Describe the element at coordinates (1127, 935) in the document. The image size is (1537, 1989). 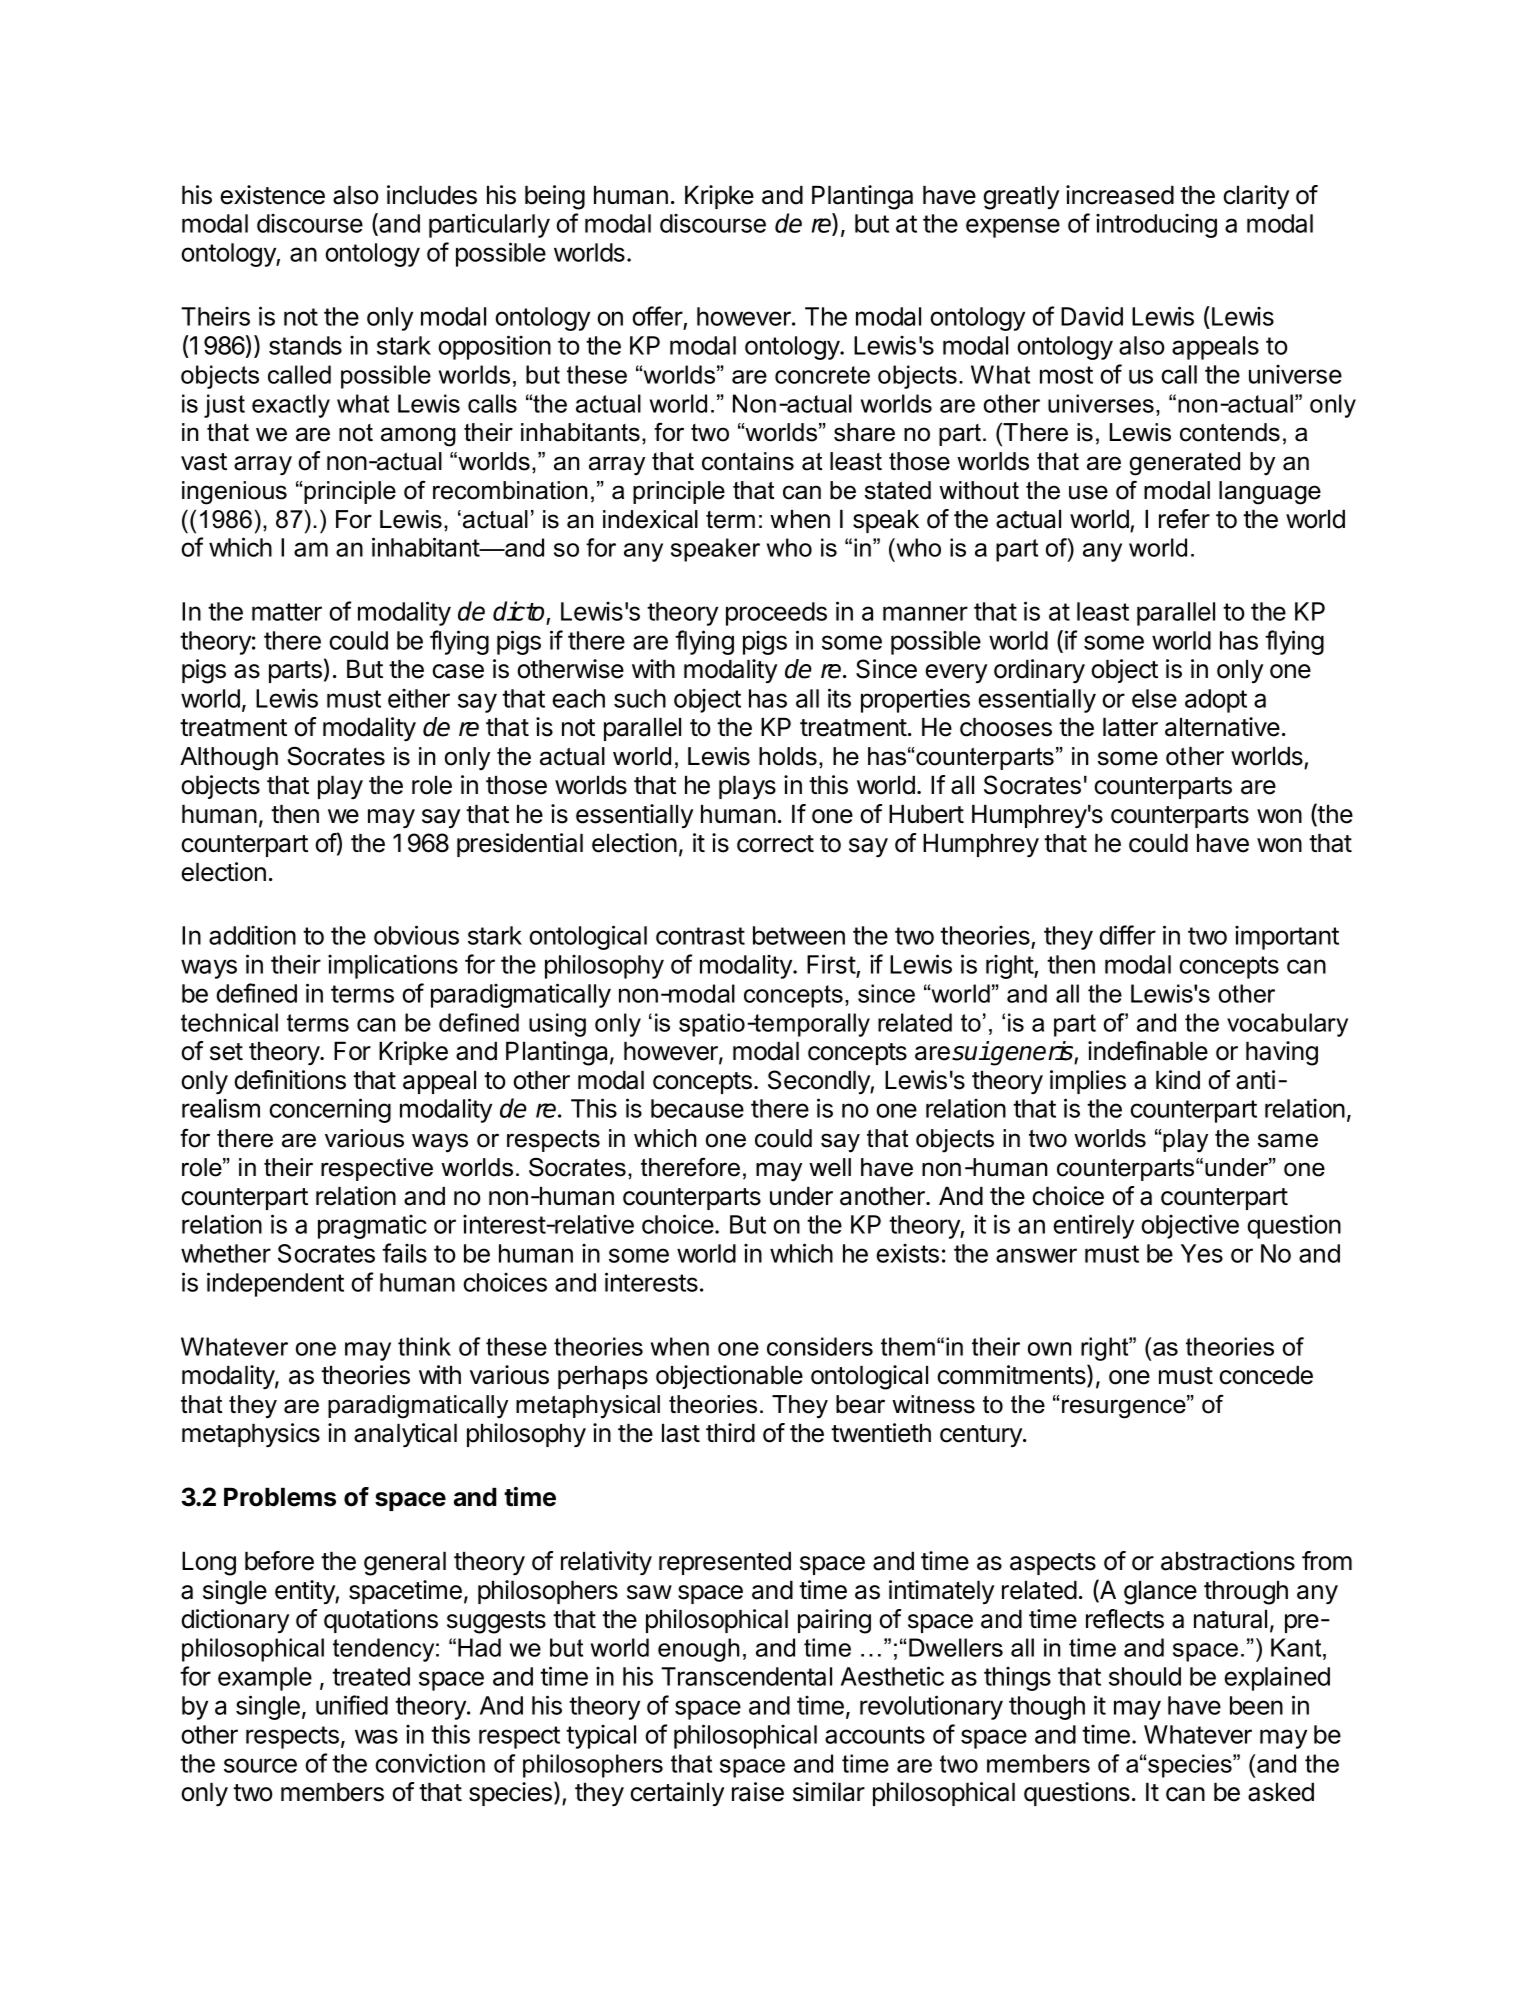
I see `differ` at that location.
